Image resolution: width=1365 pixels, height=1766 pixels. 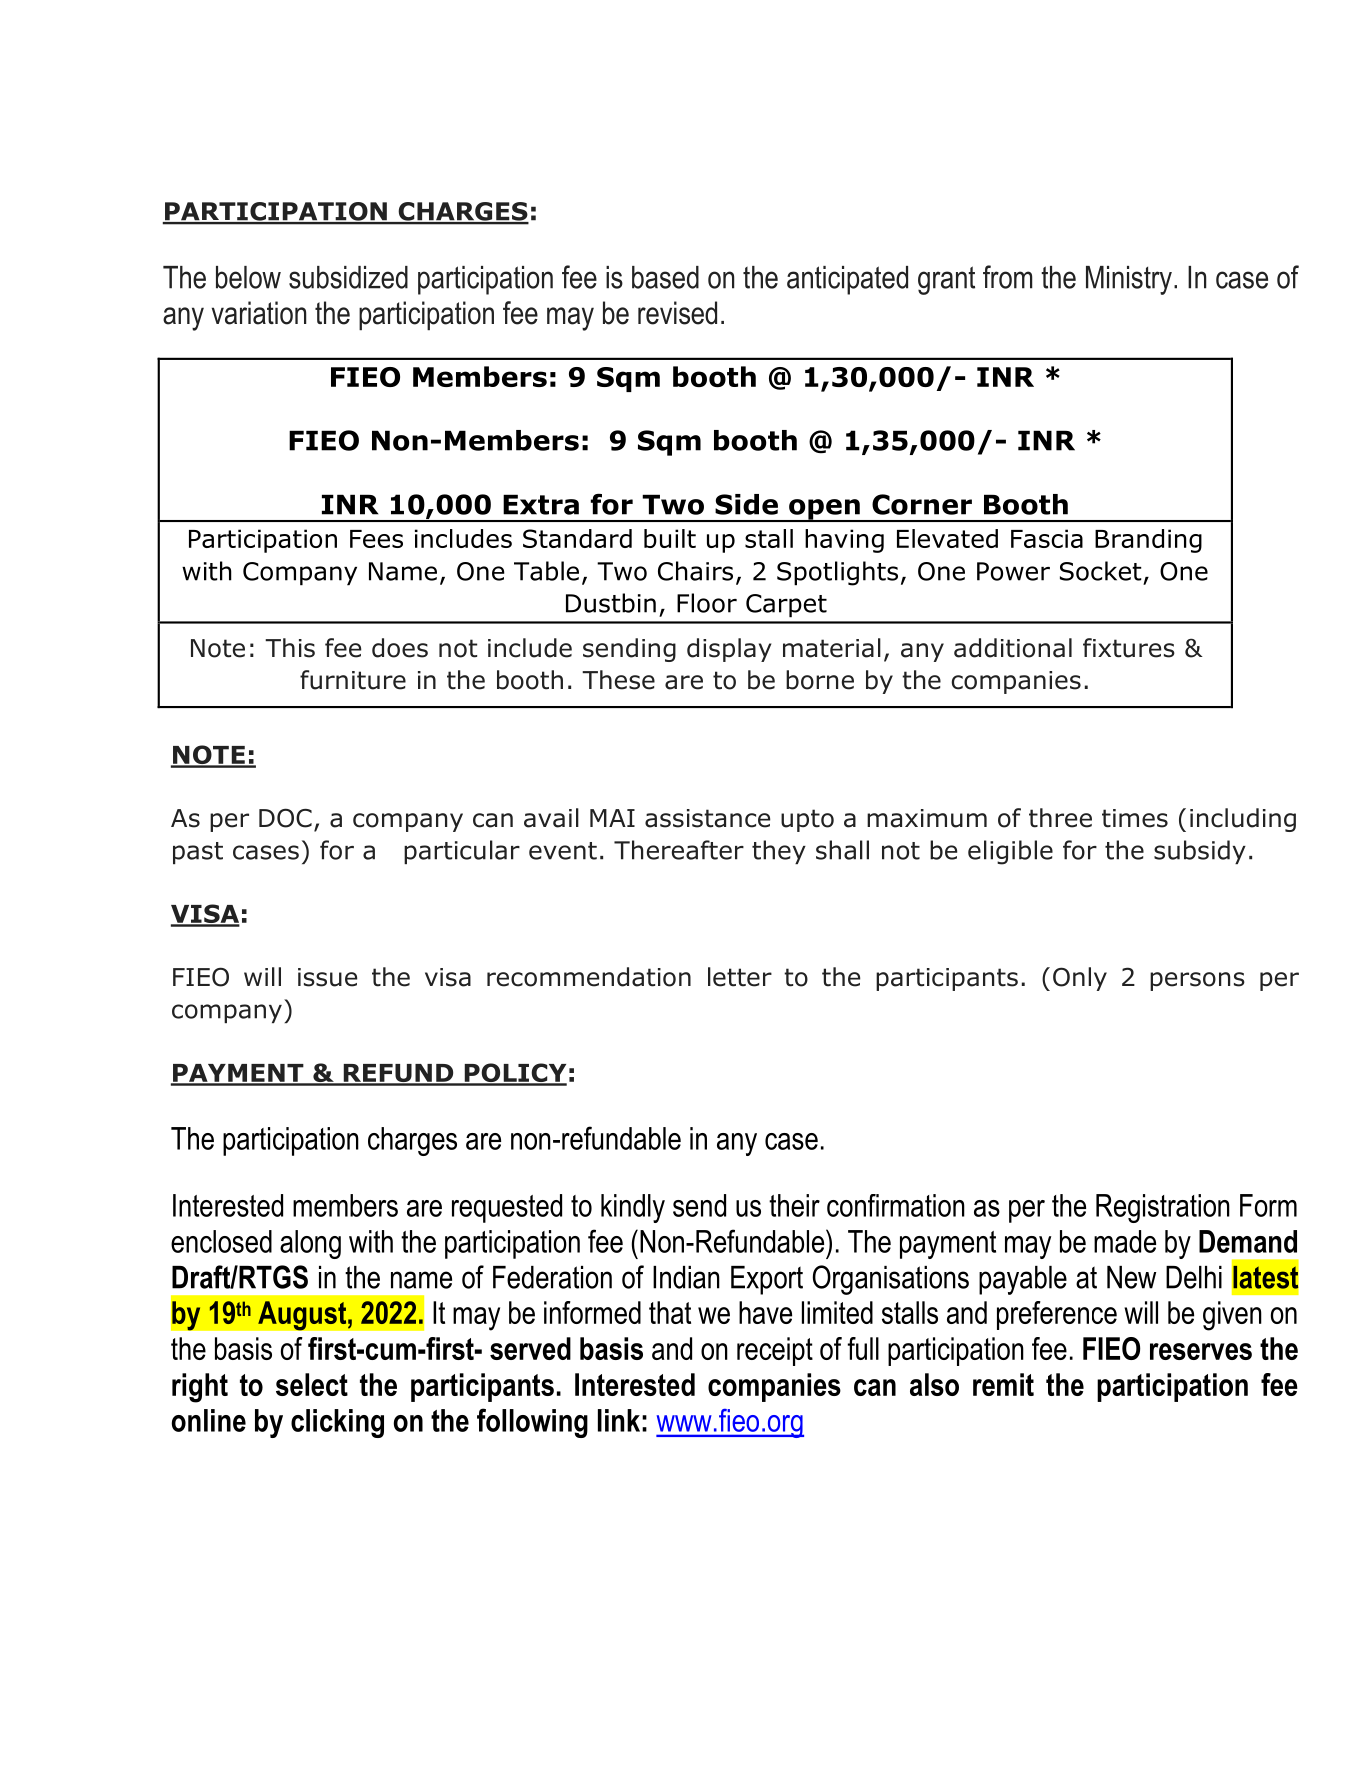 I want to click on Fees, so click(x=376, y=539).
